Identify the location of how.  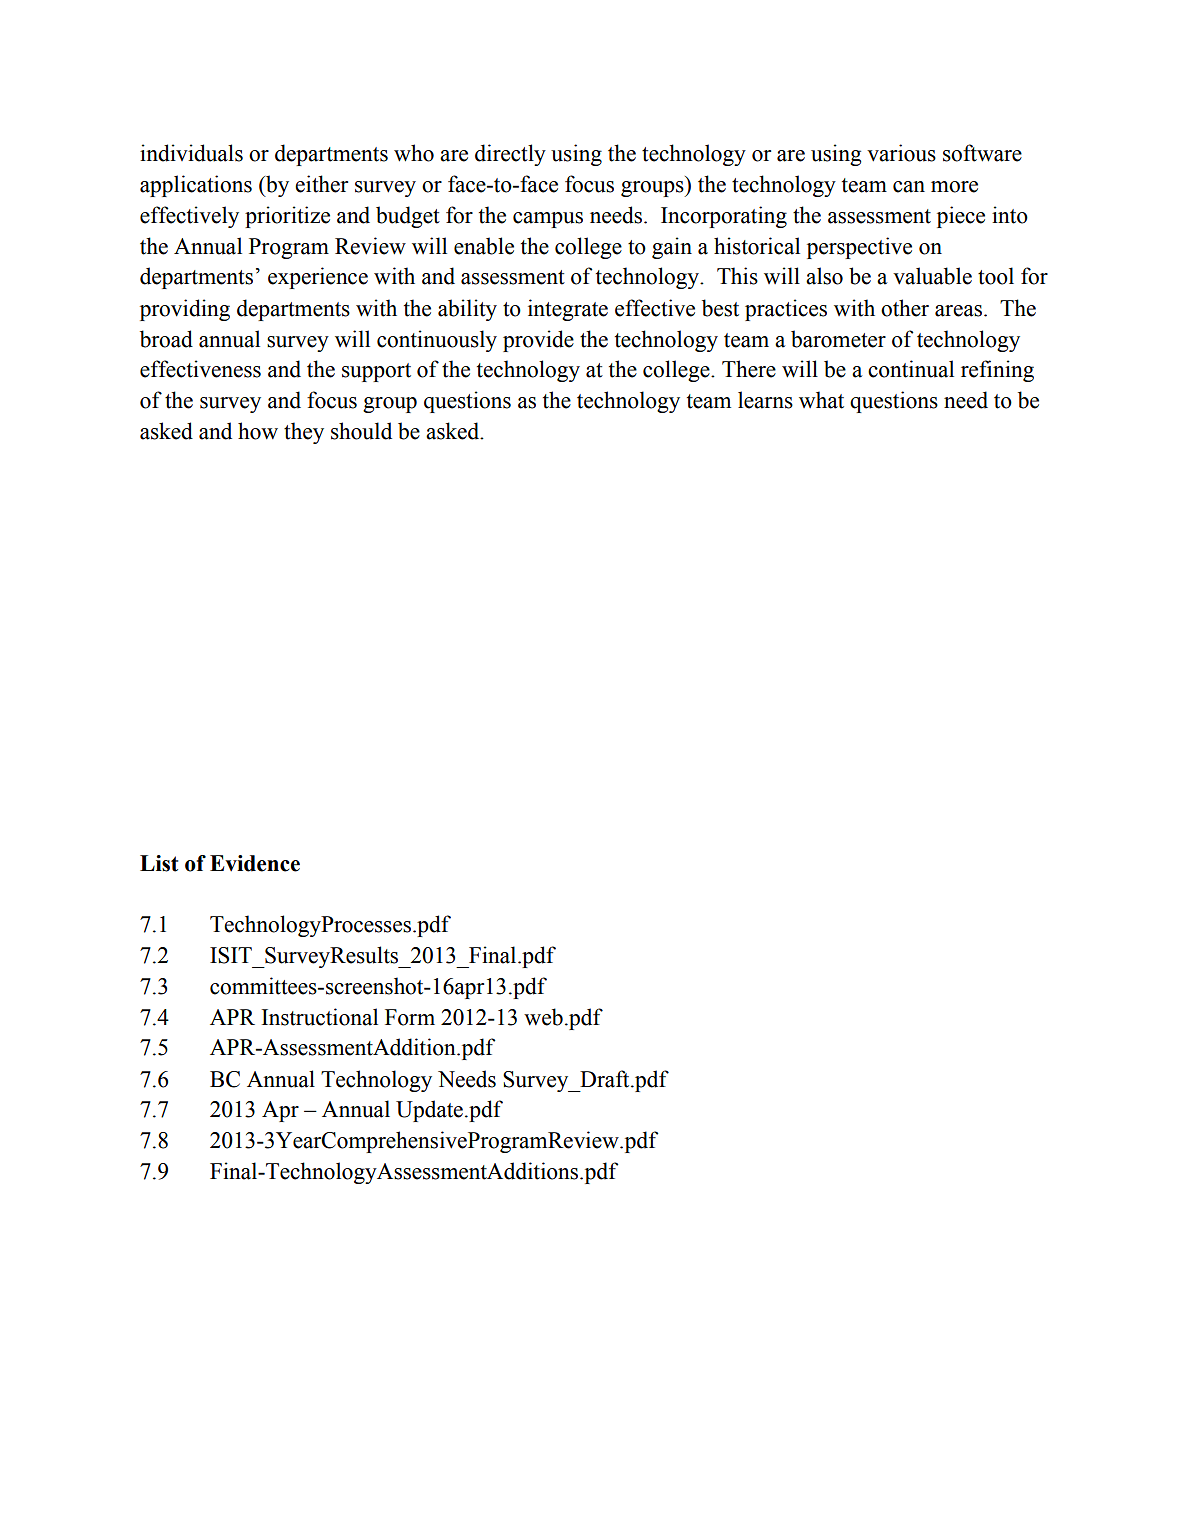
(258, 431).
